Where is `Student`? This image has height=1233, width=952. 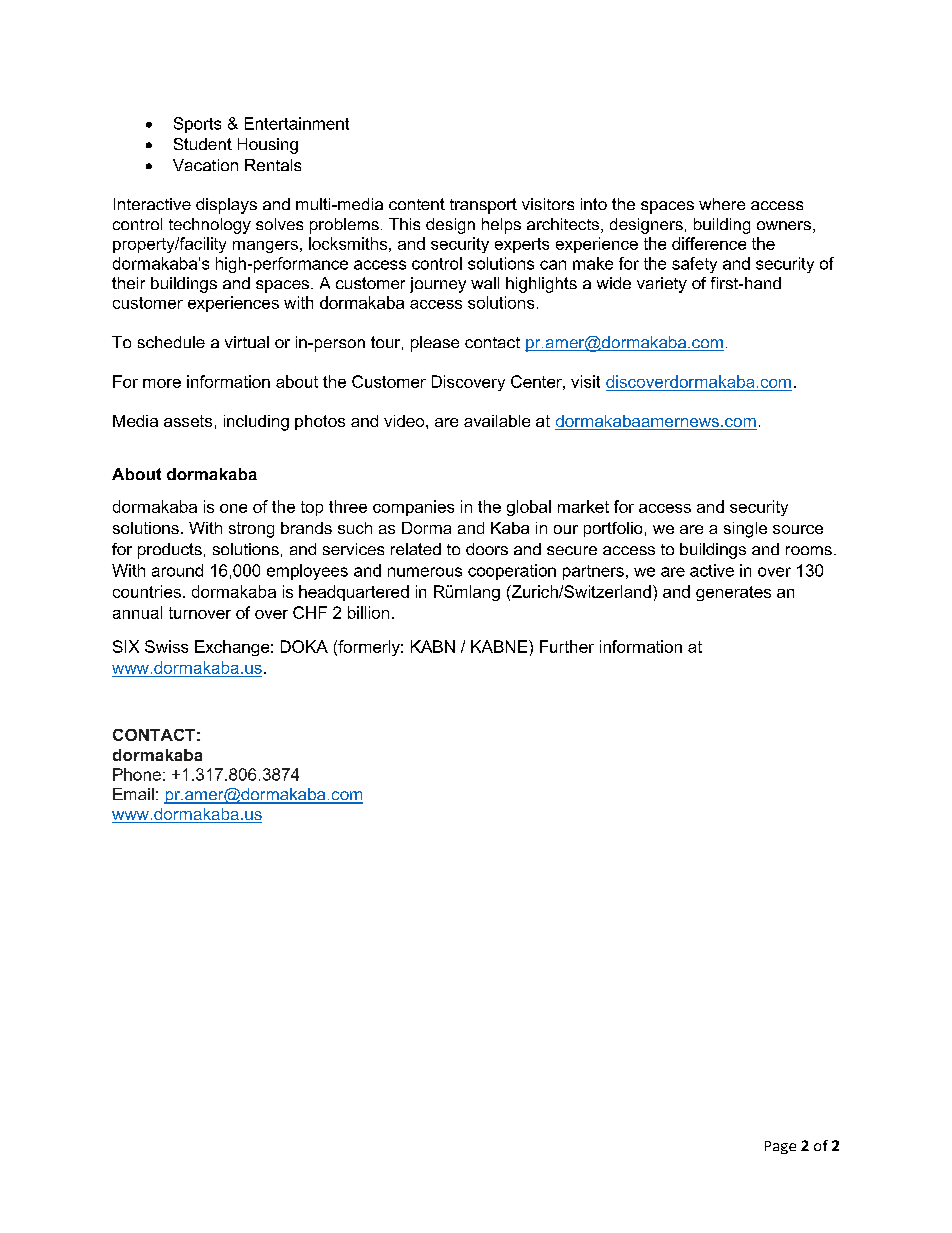
Student is located at coordinates (203, 144).
